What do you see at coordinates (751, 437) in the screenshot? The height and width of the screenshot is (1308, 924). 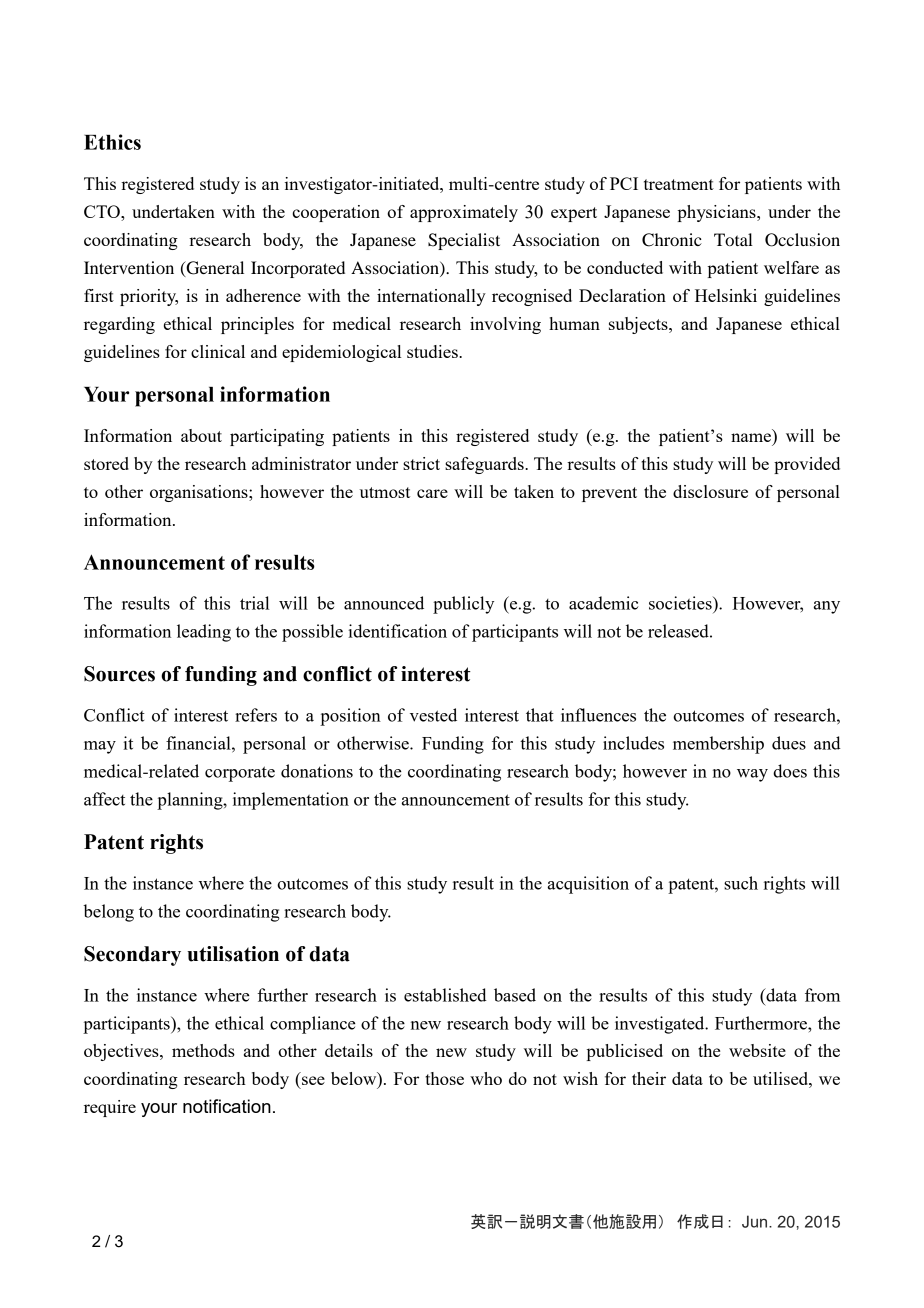 I see `name` at bounding box center [751, 437].
